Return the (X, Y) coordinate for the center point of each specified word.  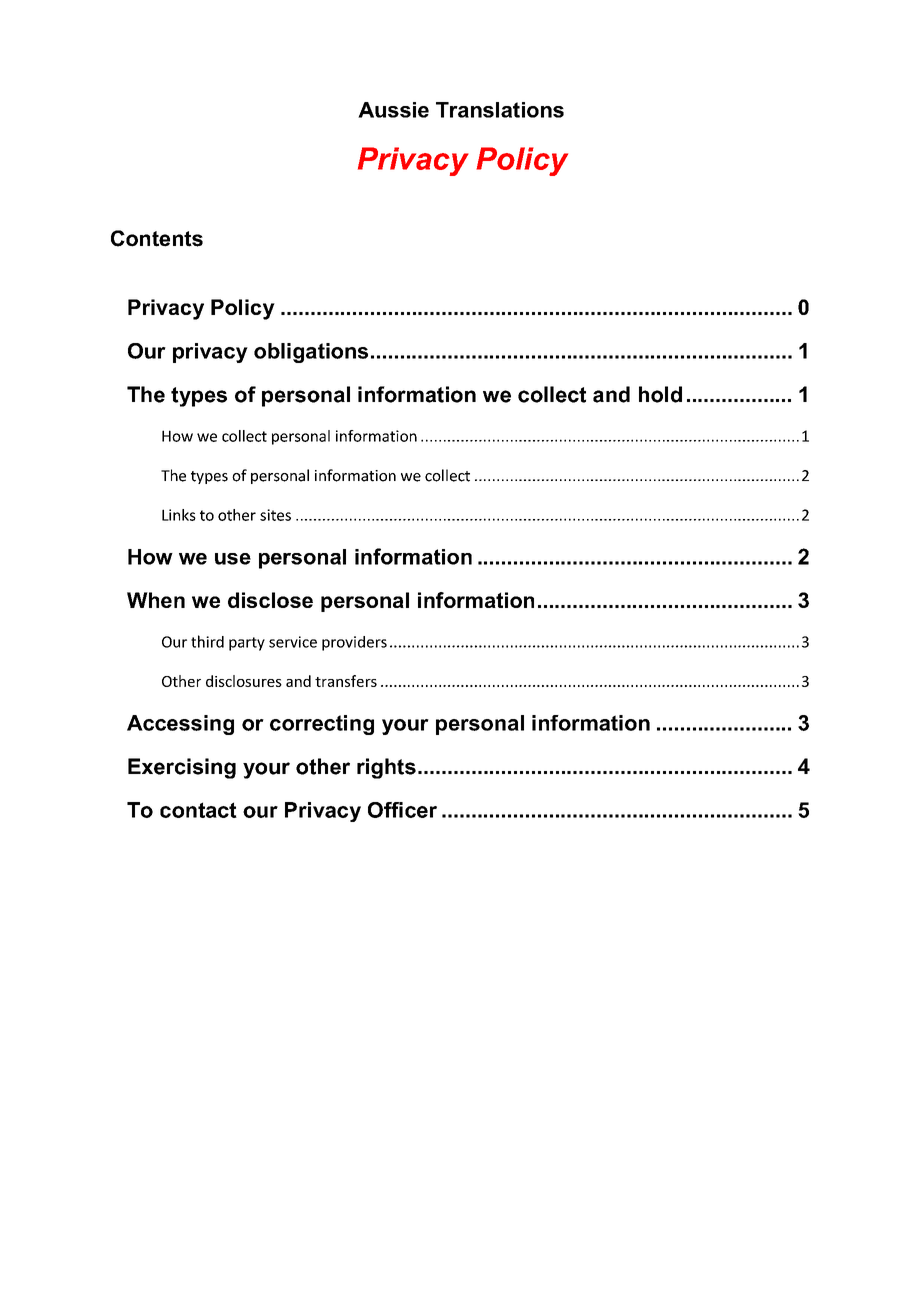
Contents (157, 238)
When (156, 600)
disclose (270, 600)
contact (198, 810)
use (233, 559)
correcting (322, 725)
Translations (500, 110)
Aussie (393, 110)
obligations (311, 353)
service (293, 642)
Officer (402, 810)
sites (275, 515)
